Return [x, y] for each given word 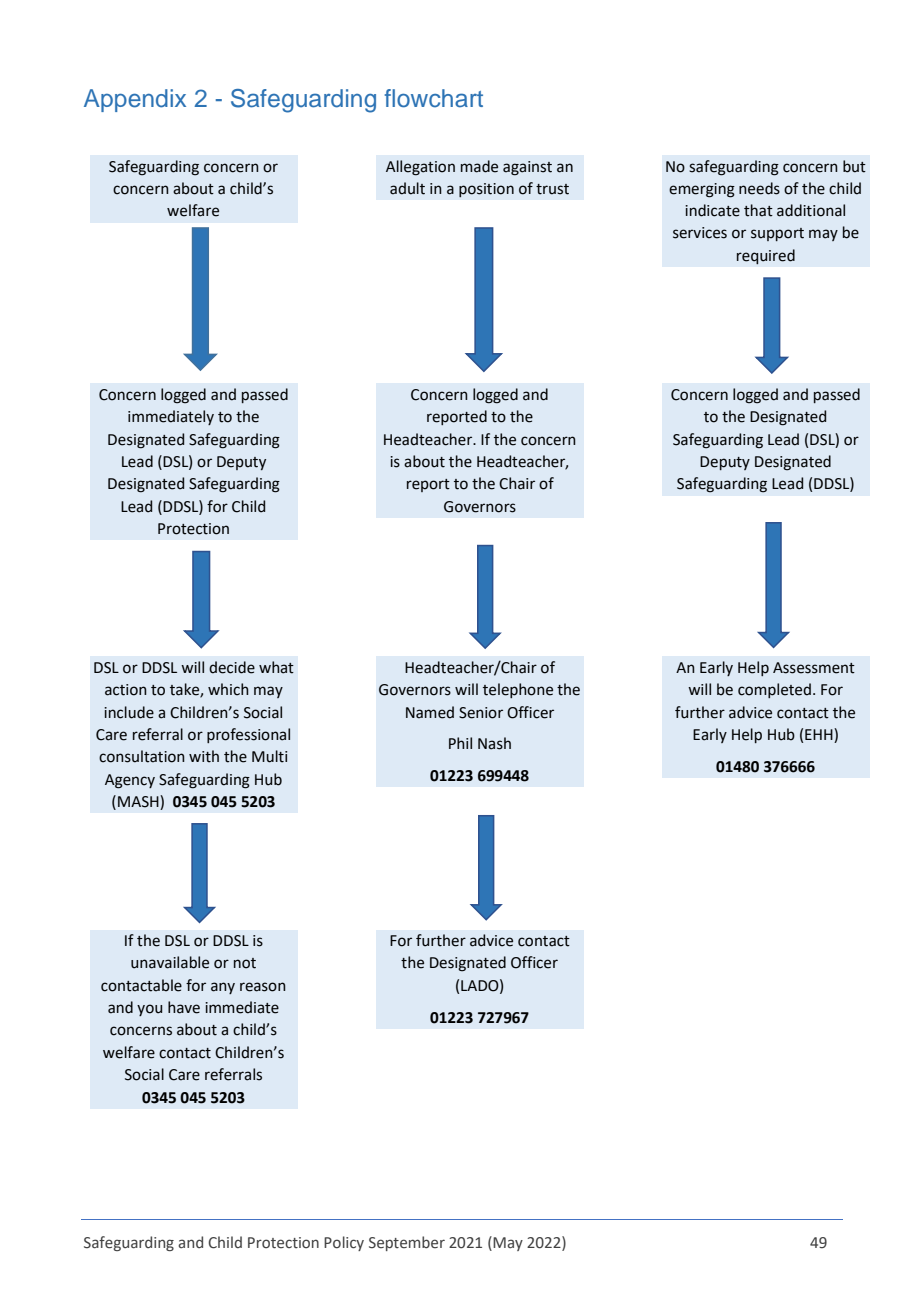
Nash [494, 743]
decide [232, 667]
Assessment [814, 668]
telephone [518, 690]
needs [759, 188]
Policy [344, 1243]
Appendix [135, 100]
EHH [820, 735]
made [479, 166]
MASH [139, 802]
